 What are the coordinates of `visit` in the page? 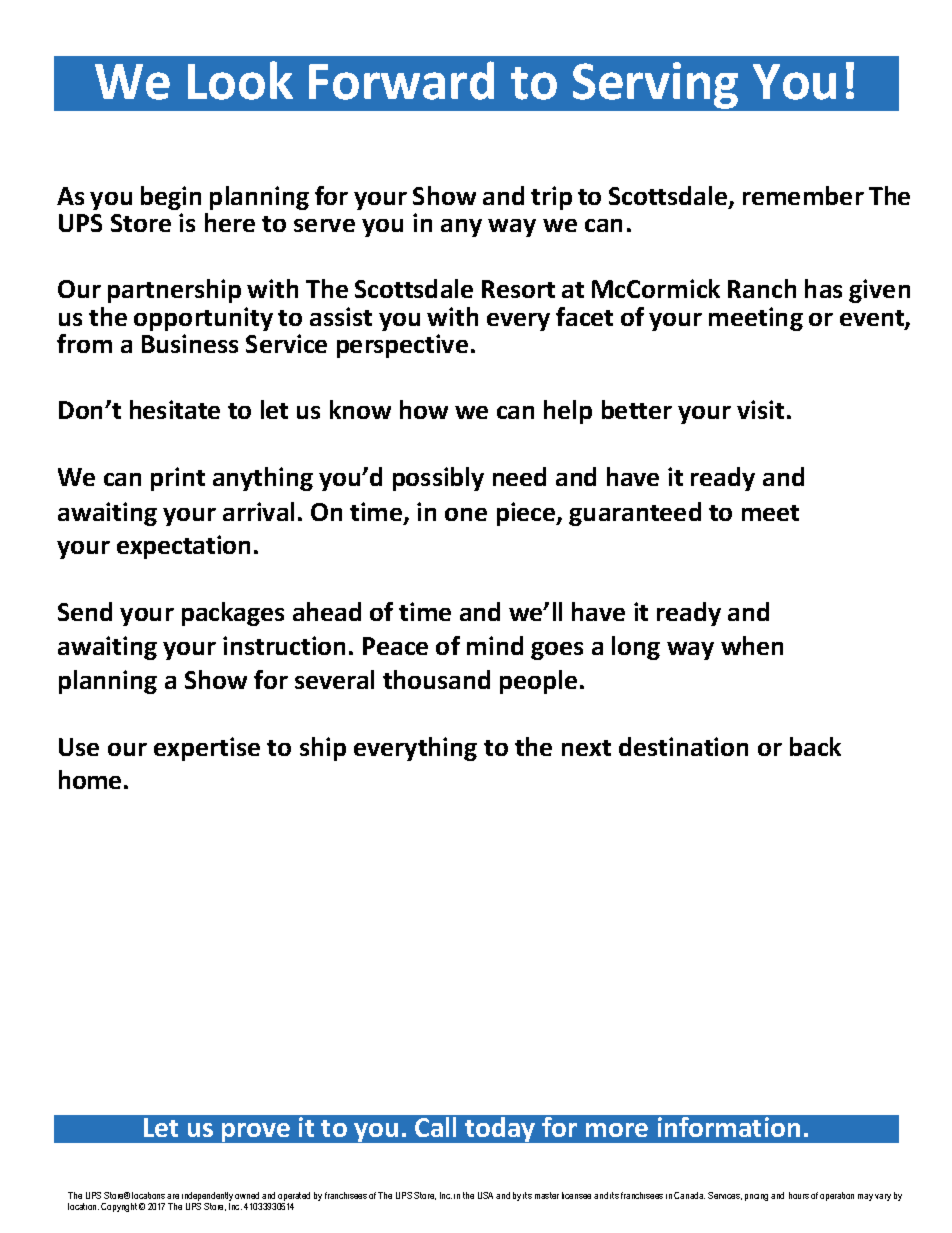 It's located at (760, 409).
